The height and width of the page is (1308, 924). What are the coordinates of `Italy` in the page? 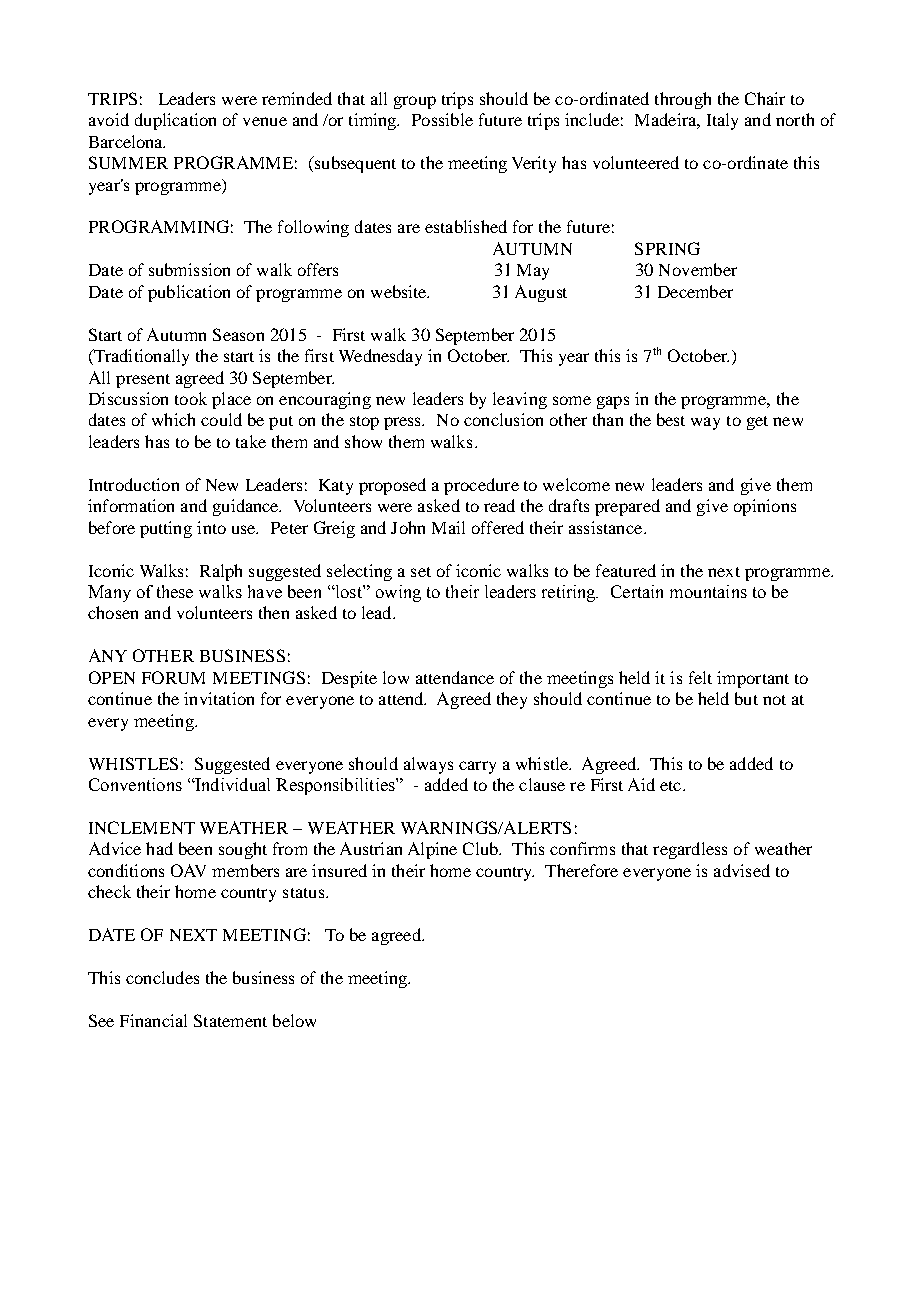 It's located at (722, 121).
